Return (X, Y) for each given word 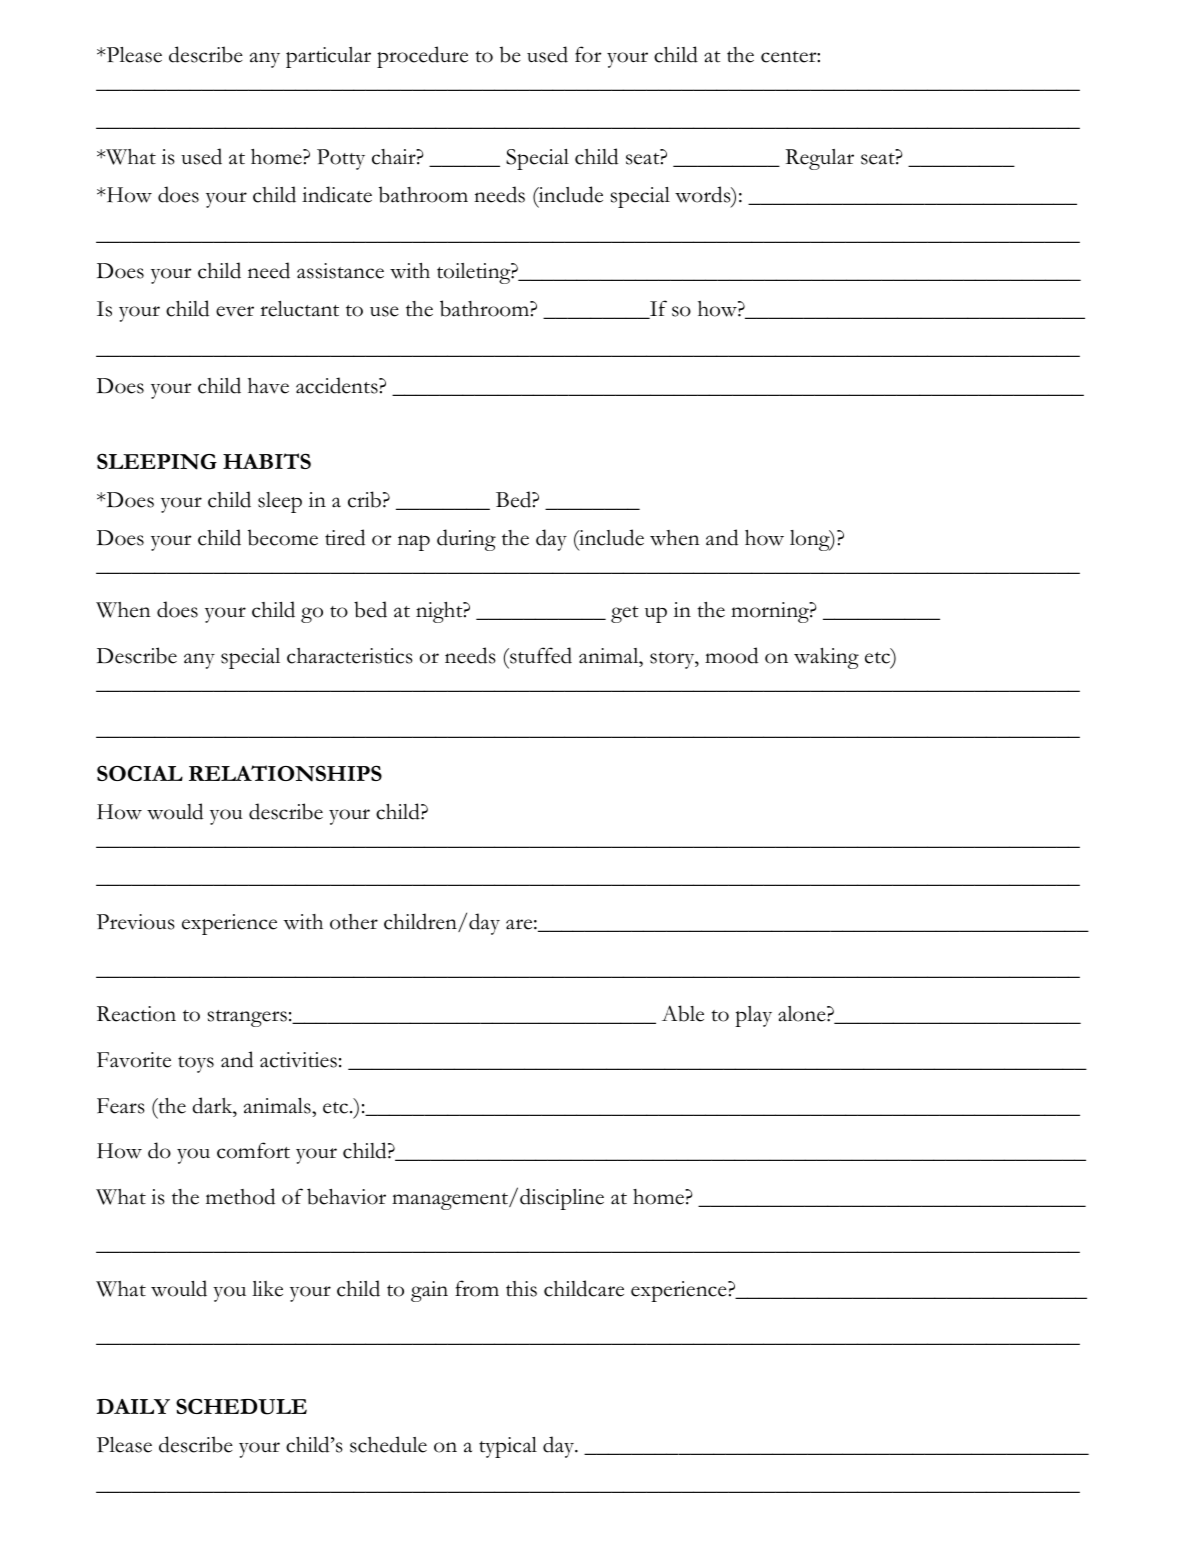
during (466, 540)
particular (328, 57)
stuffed (540, 655)
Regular (819, 159)
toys (196, 1064)
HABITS (267, 461)
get (625, 614)
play (753, 1016)
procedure (422, 57)
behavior (346, 1196)
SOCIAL (140, 773)
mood (731, 655)
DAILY (133, 1406)
